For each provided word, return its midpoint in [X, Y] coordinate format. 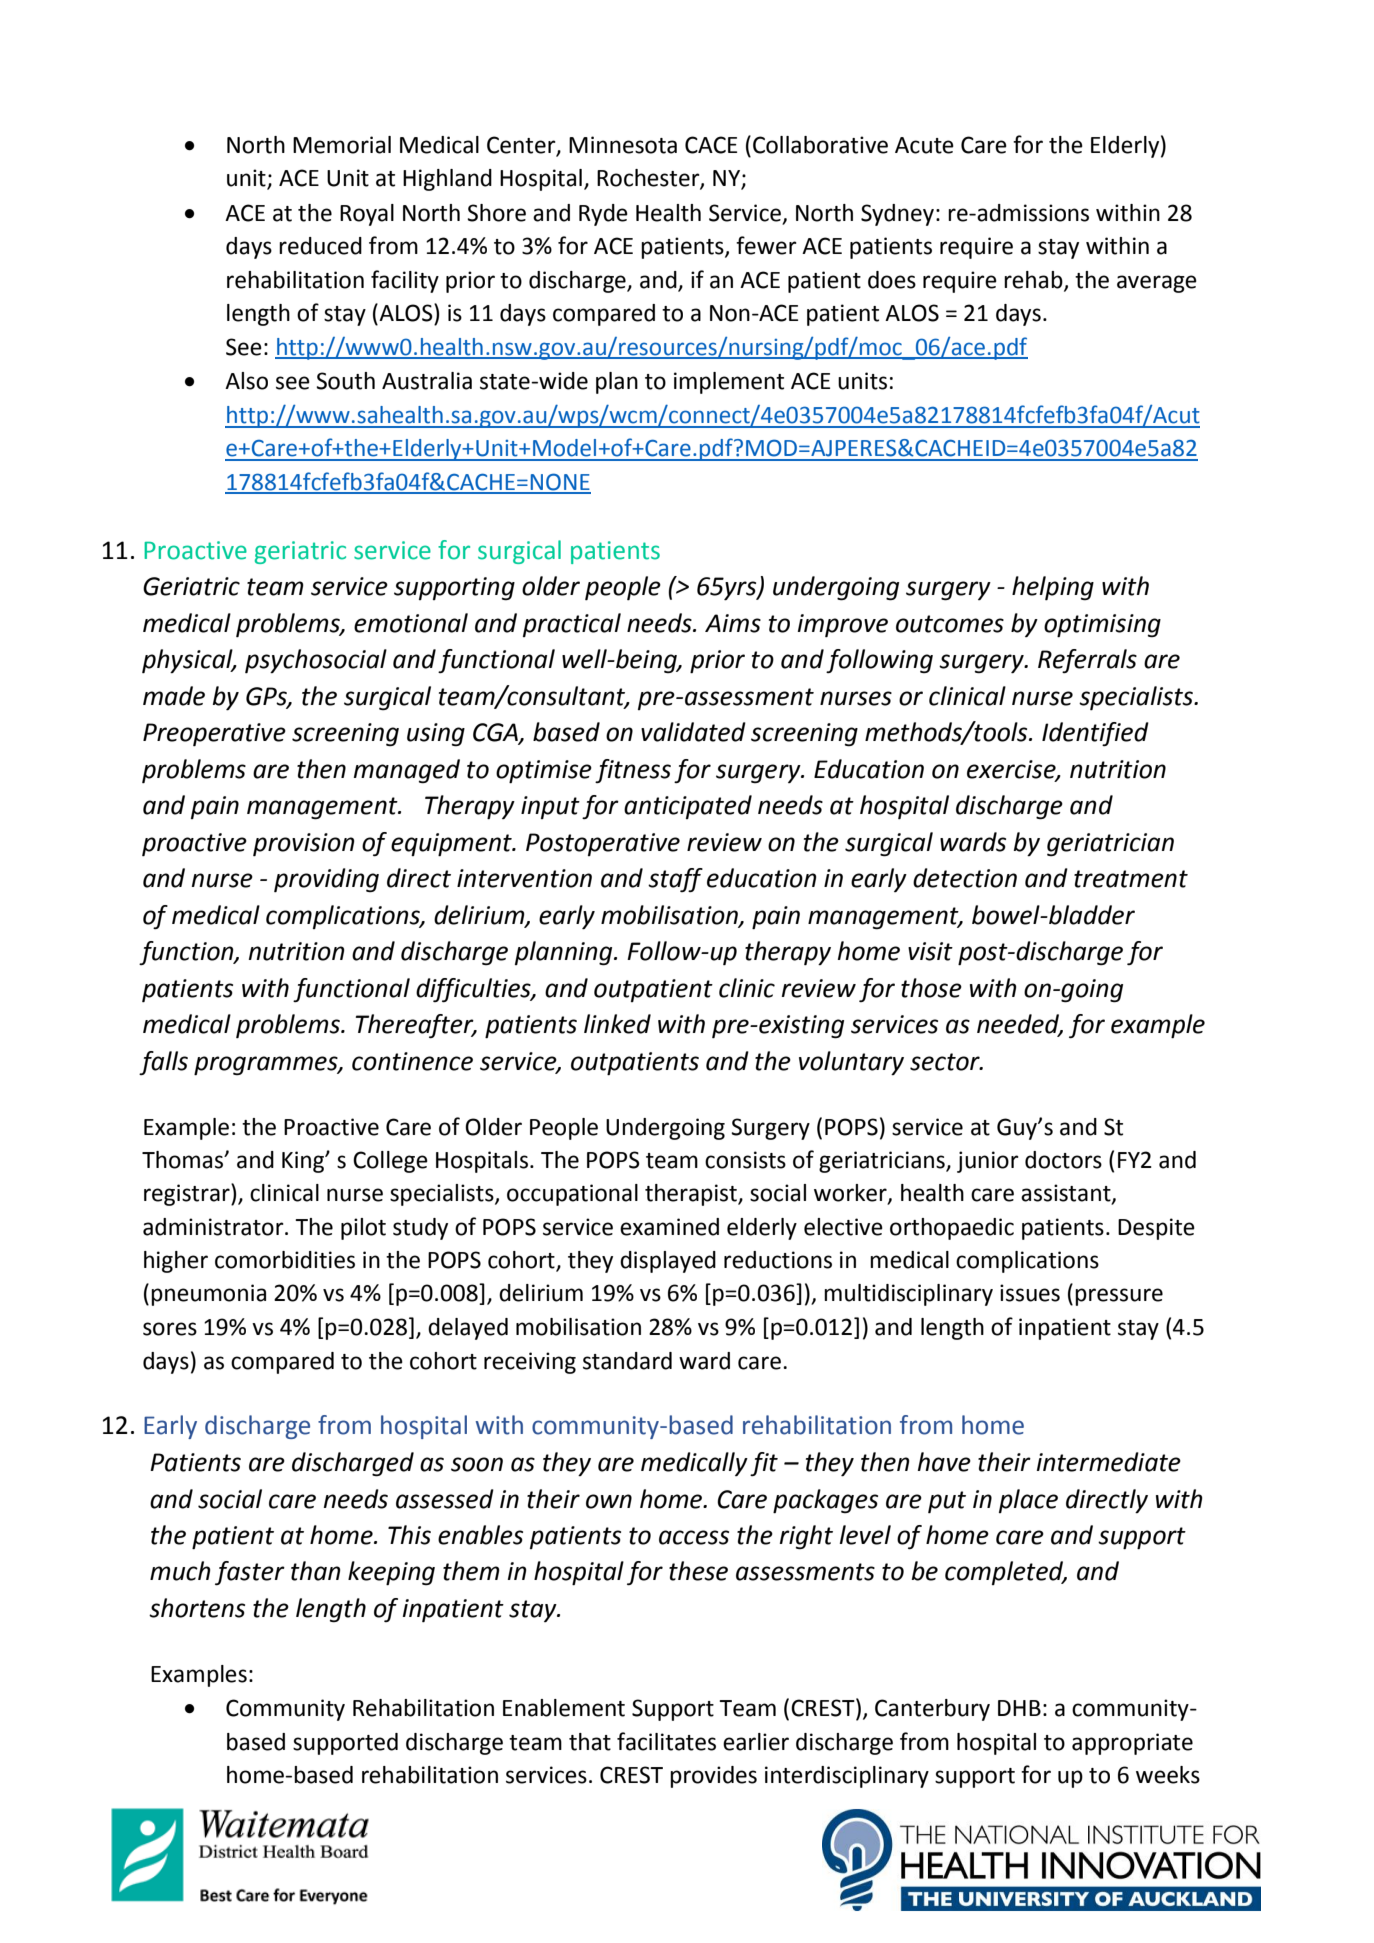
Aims [733, 623]
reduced [320, 246]
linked [617, 1024]
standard [627, 1361]
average [1157, 284]
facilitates [666, 1741]
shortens [197, 1608]
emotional [411, 623]
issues [1030, 1293]
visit [930, 951]
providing [326, 880]
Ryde [603, 215]
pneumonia [208, 1295]
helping [1053, 588]
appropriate [1132, 1744]
